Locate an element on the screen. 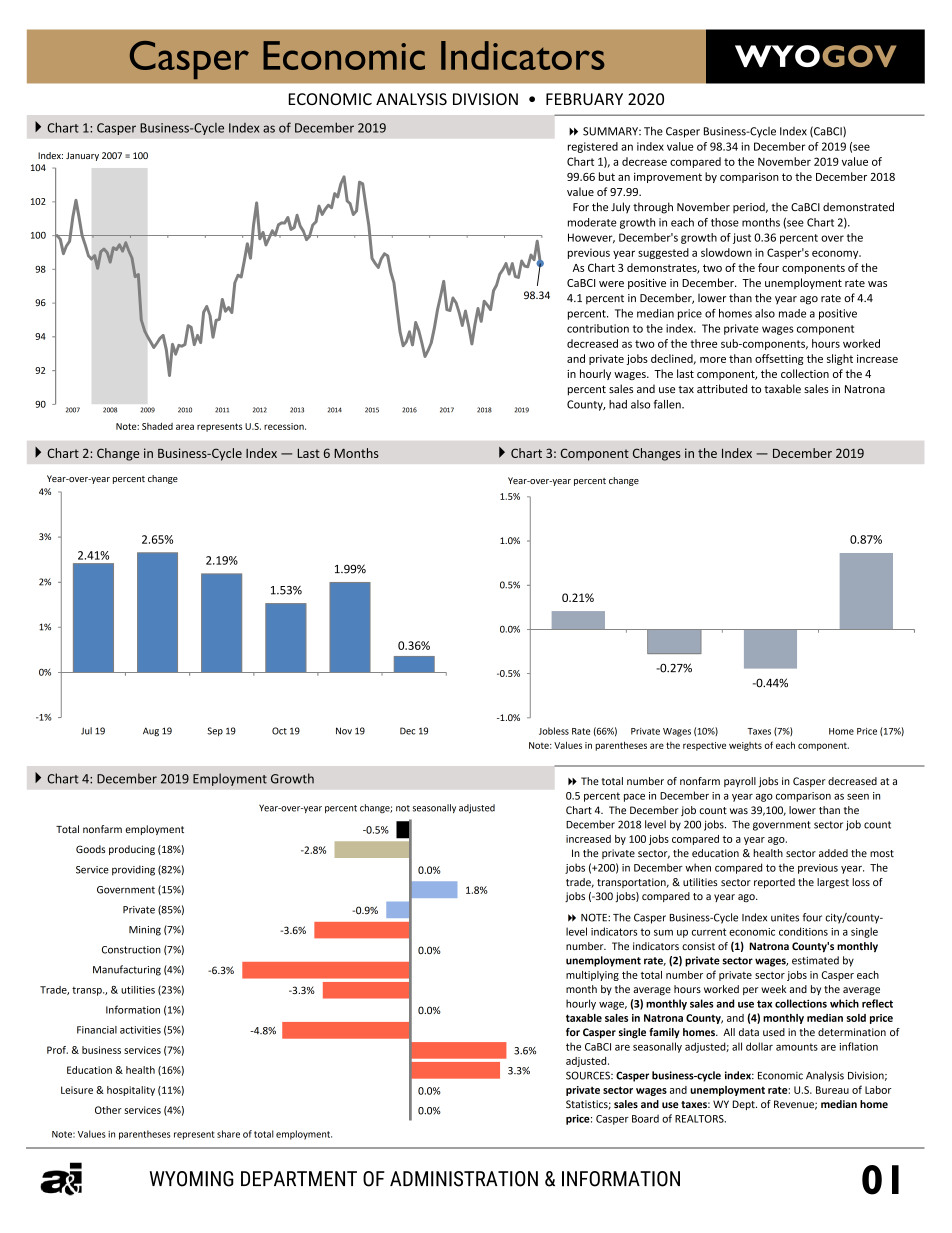 Image resolution: width=952 pixels, height=1233 pixels. Jobless is located at coordinates (554, 731).
